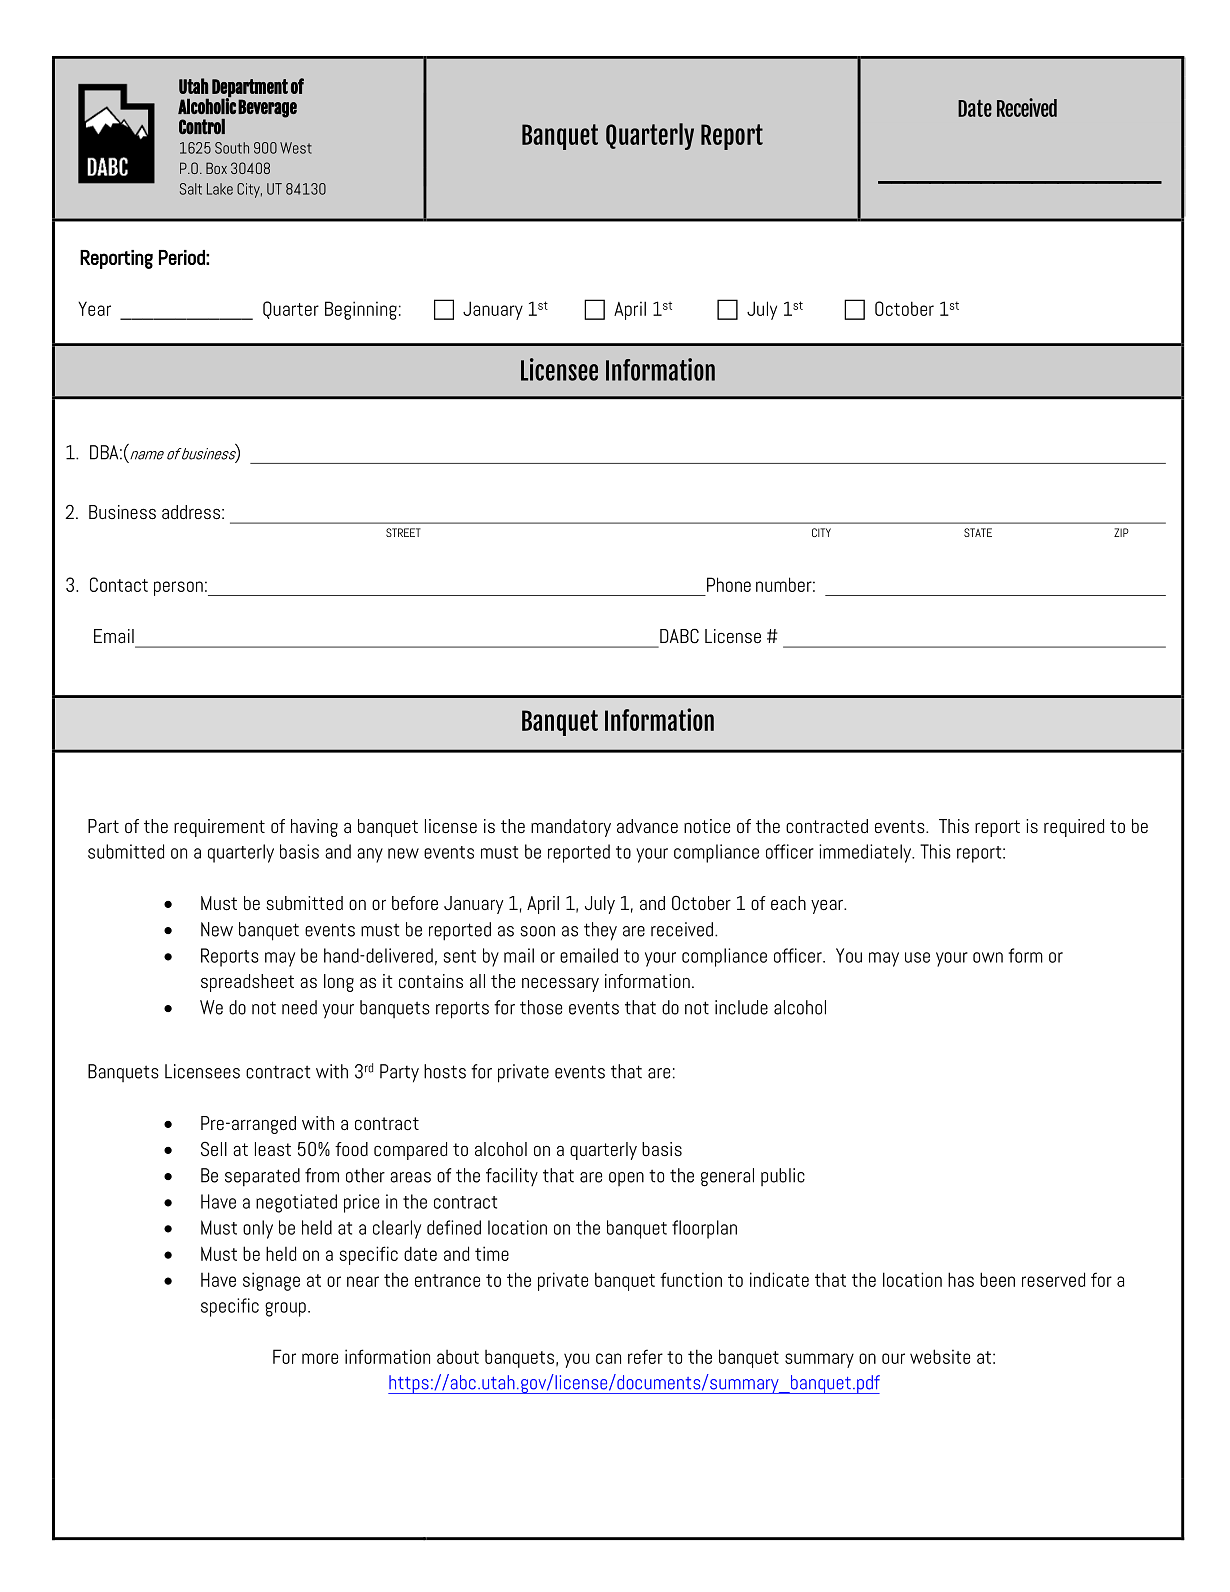  What do you see at coordinates (978, 532) in the screenshot?
I see `STATE` at bounding box center [978, 532].
